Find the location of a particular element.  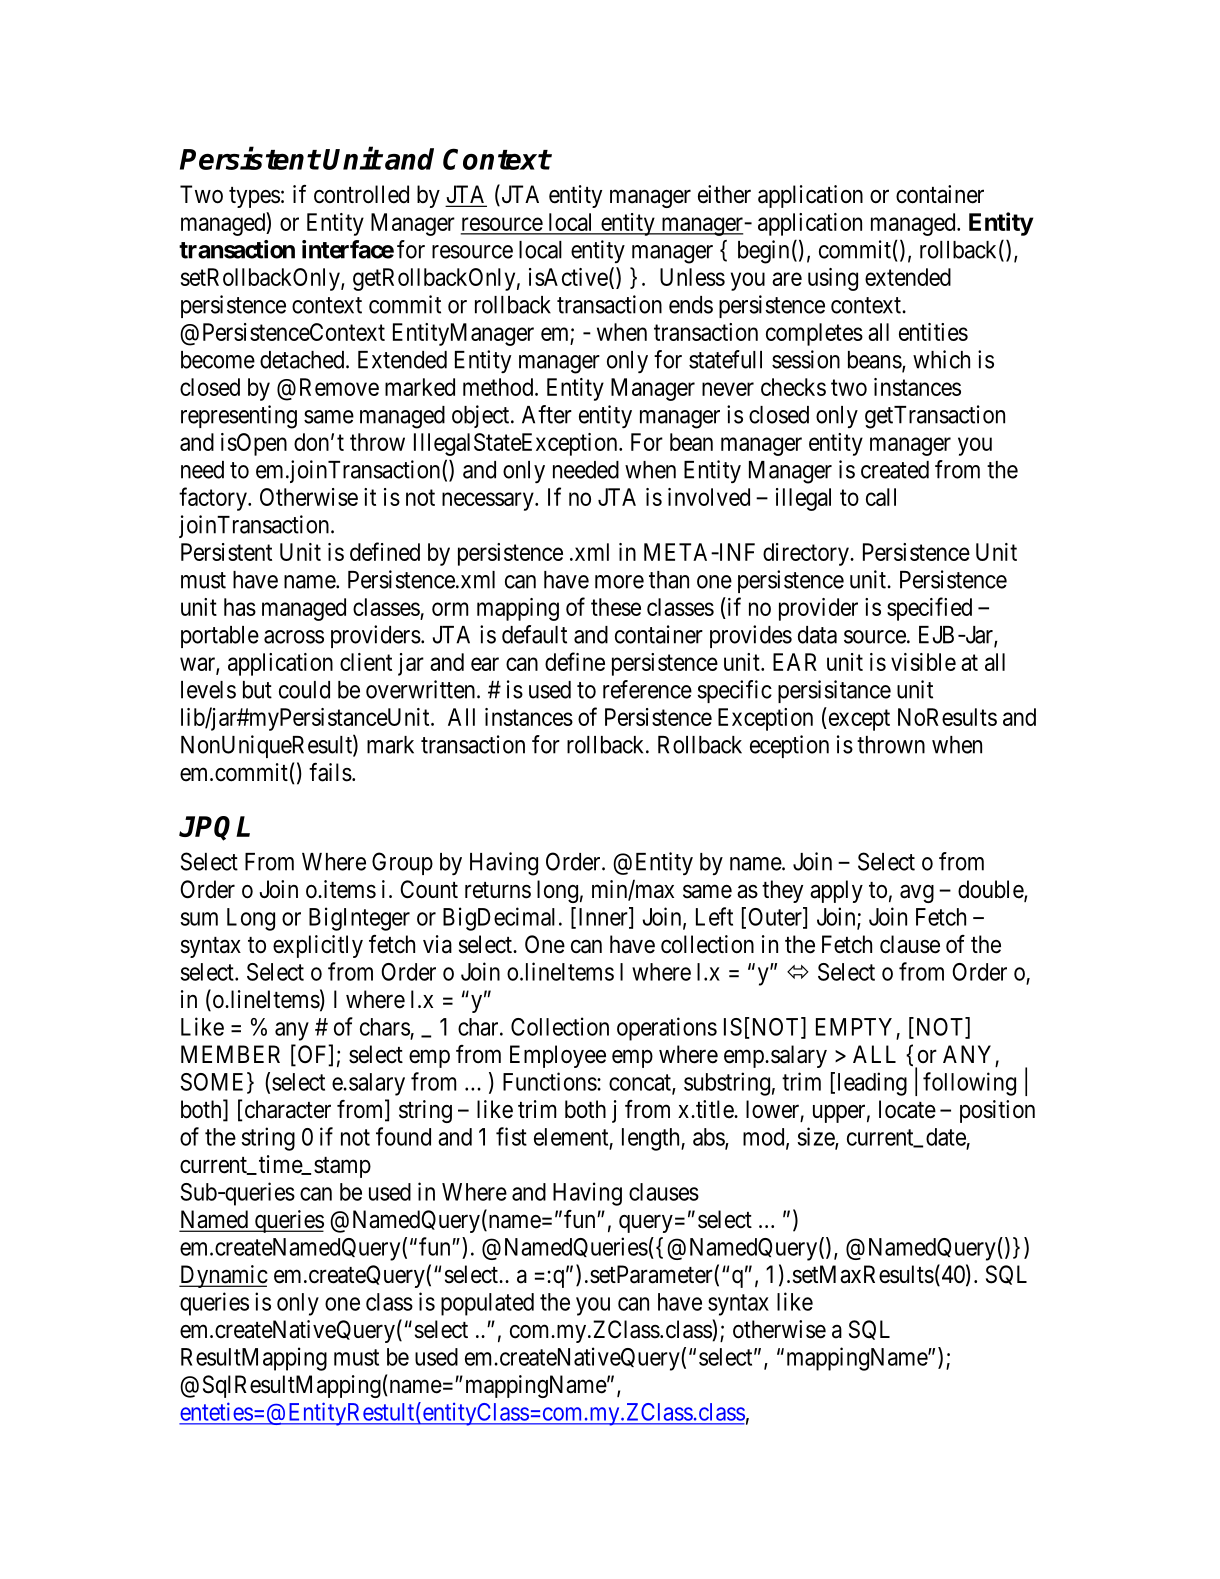

these is located at coordinates (616, 607).
